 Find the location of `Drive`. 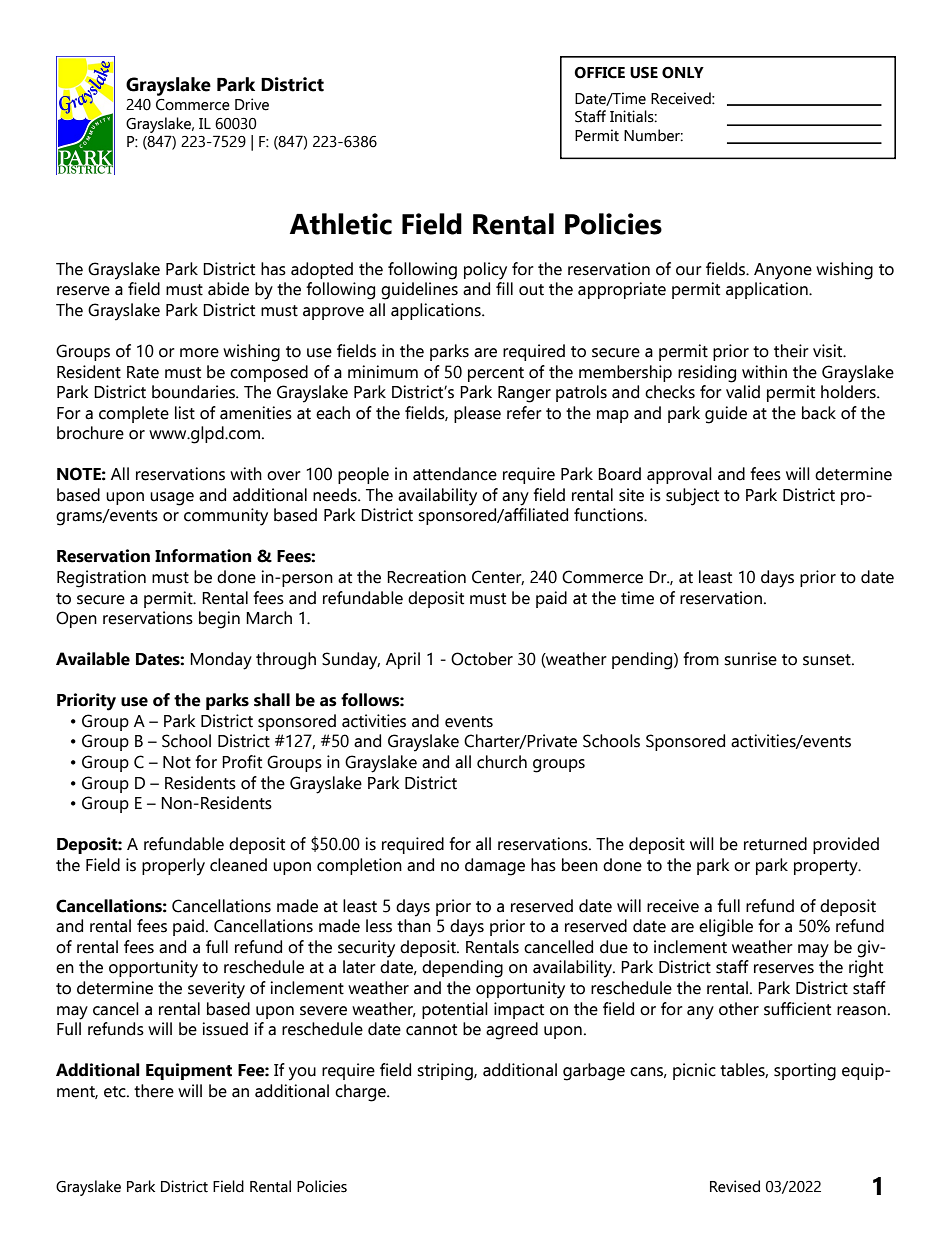

Drive is located at coordinates (252, 104).
